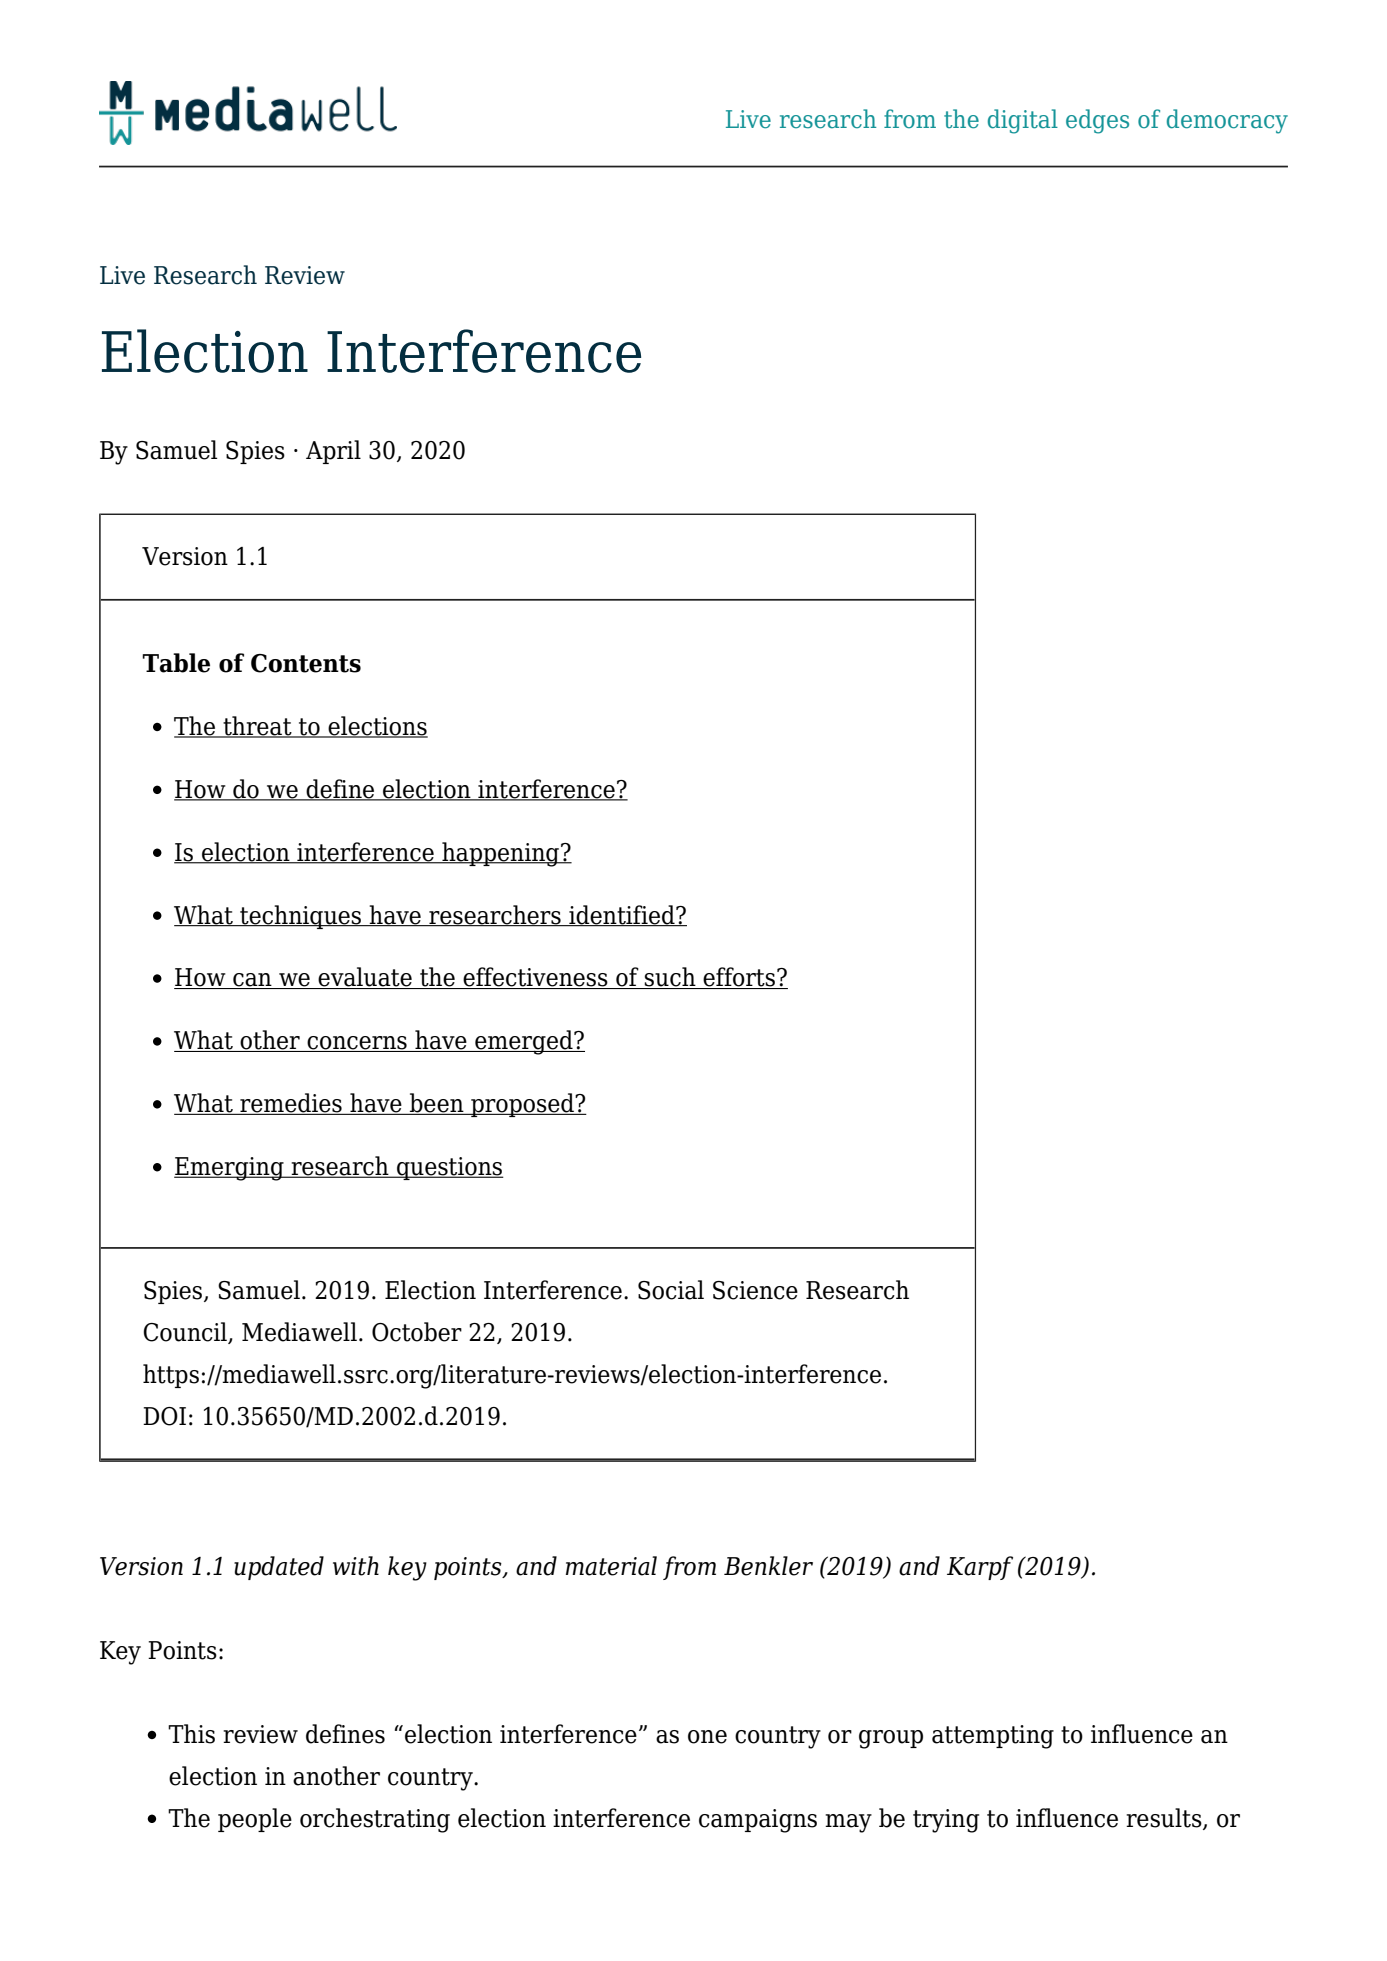 Image resolution: width=1387 pixels, height=1961 pixels. Describe the element at coordinates (670, 978) in the page. I see `such` at that location.
